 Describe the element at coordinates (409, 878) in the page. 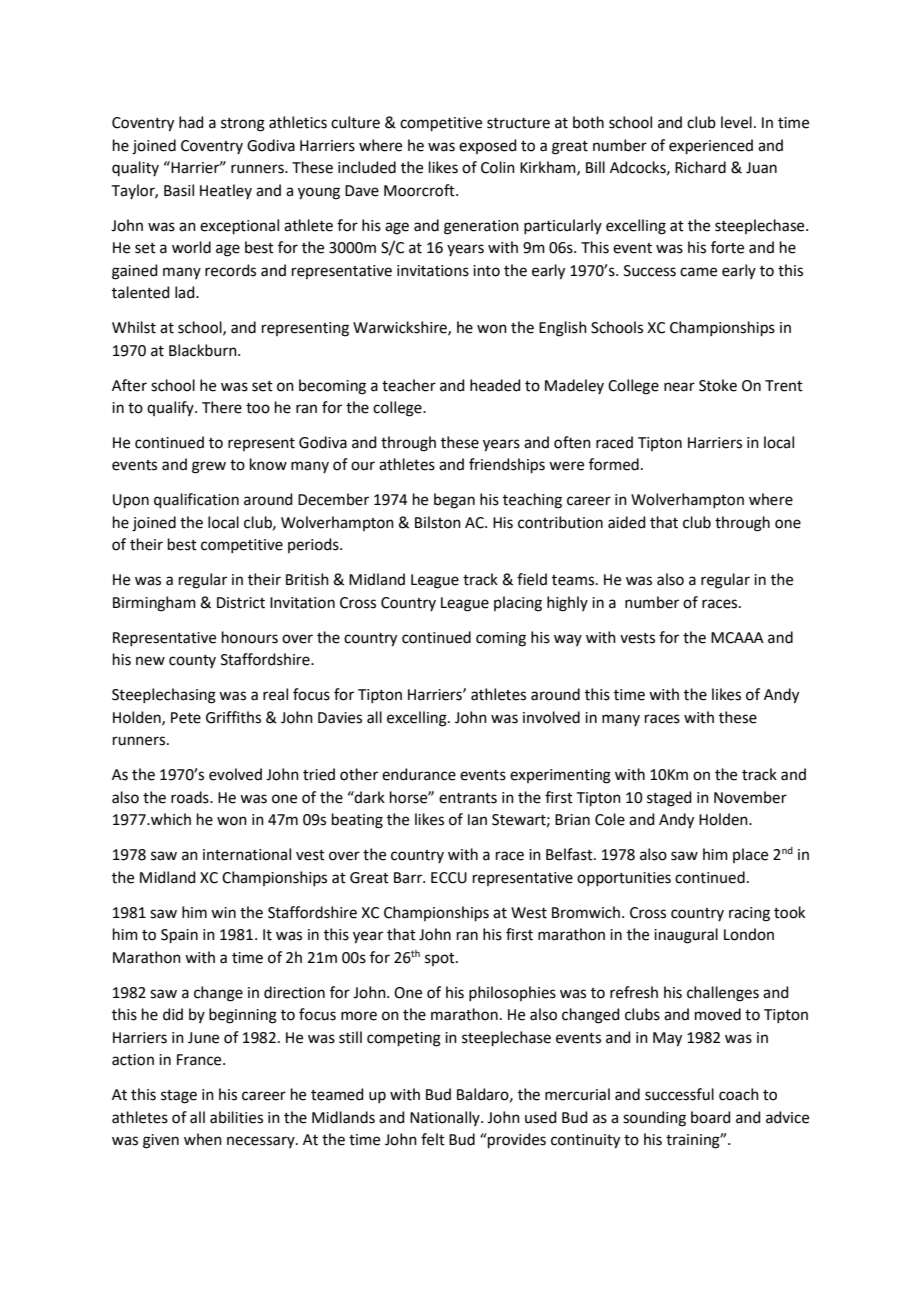

I see `Barr` at that location.
